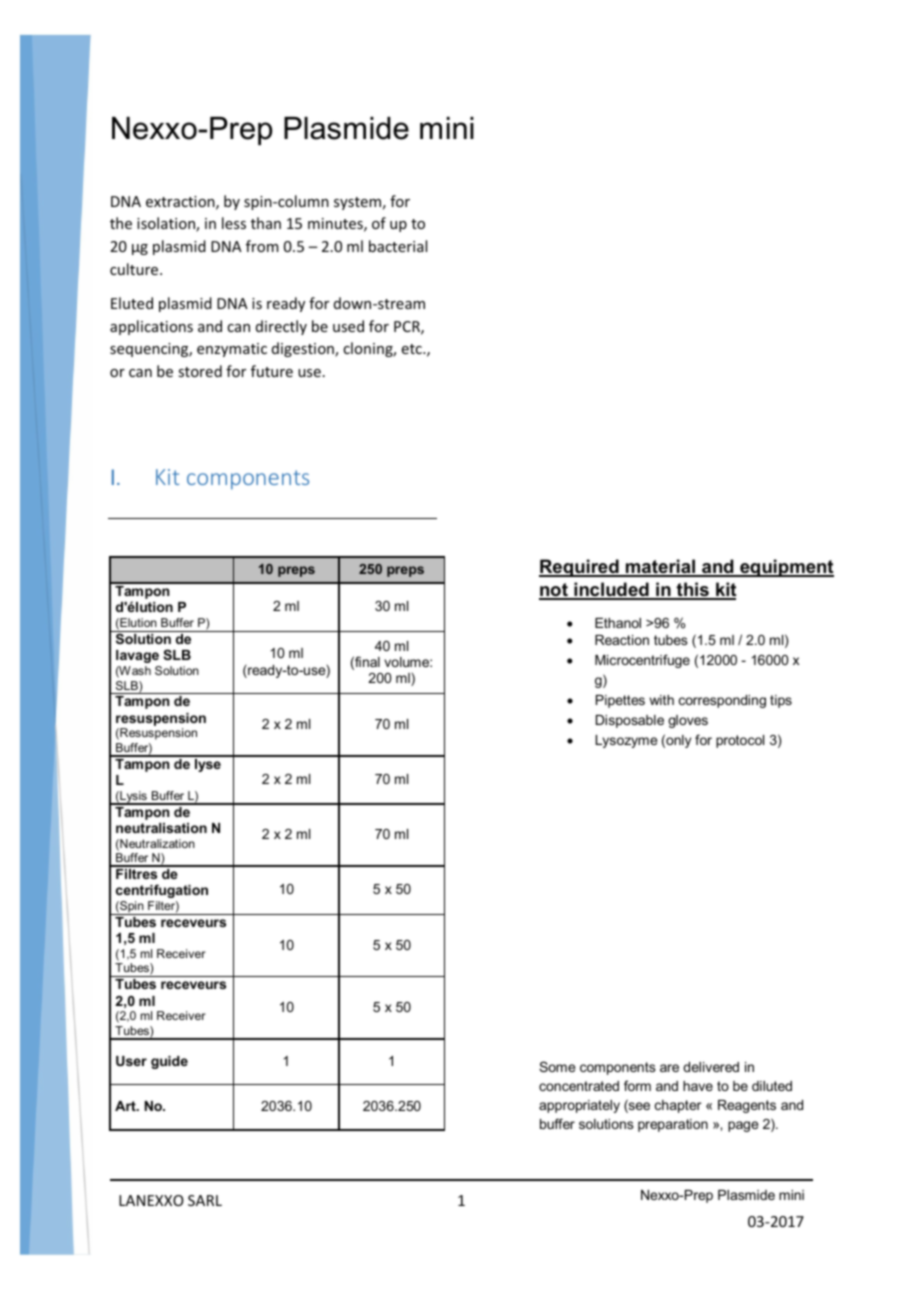 The height and width of the image is (1308, 924). What do you see at coordinates (398, 246) in the image?
I see `bacterial` at bounding box center [398, 246].
